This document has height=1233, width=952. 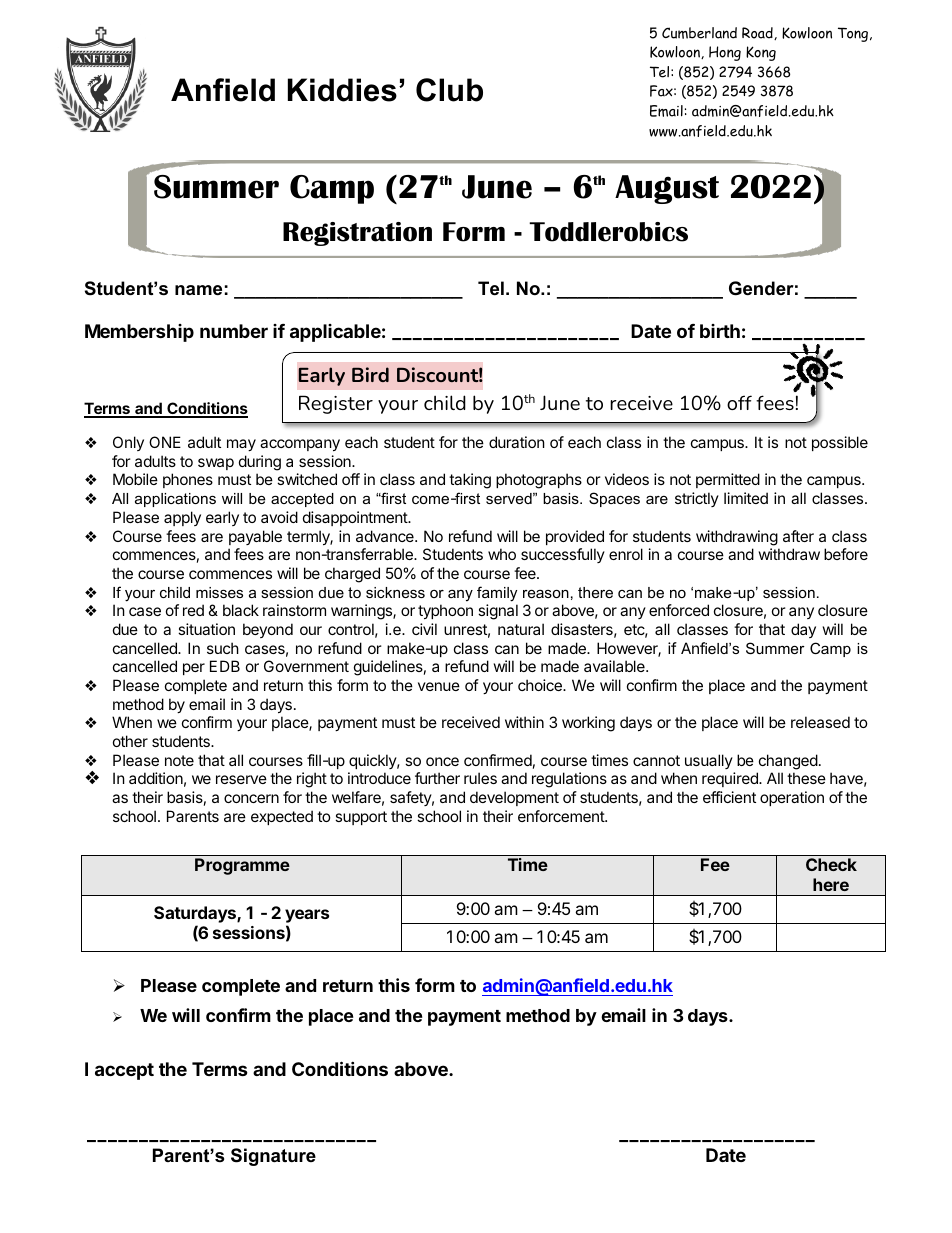 I want to click on Kong, so click(x=761, y=53).
